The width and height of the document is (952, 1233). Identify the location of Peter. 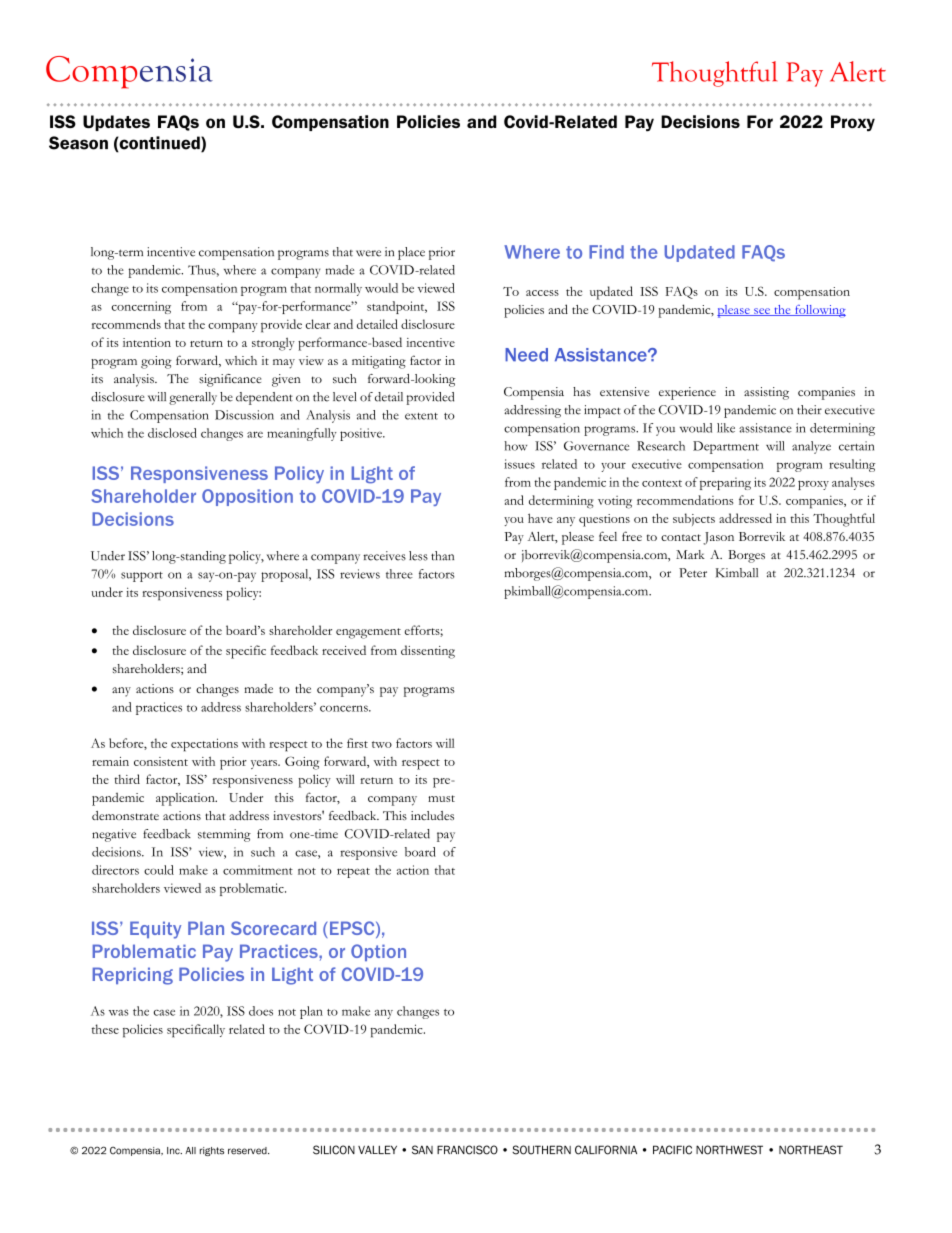
(693, 573).
